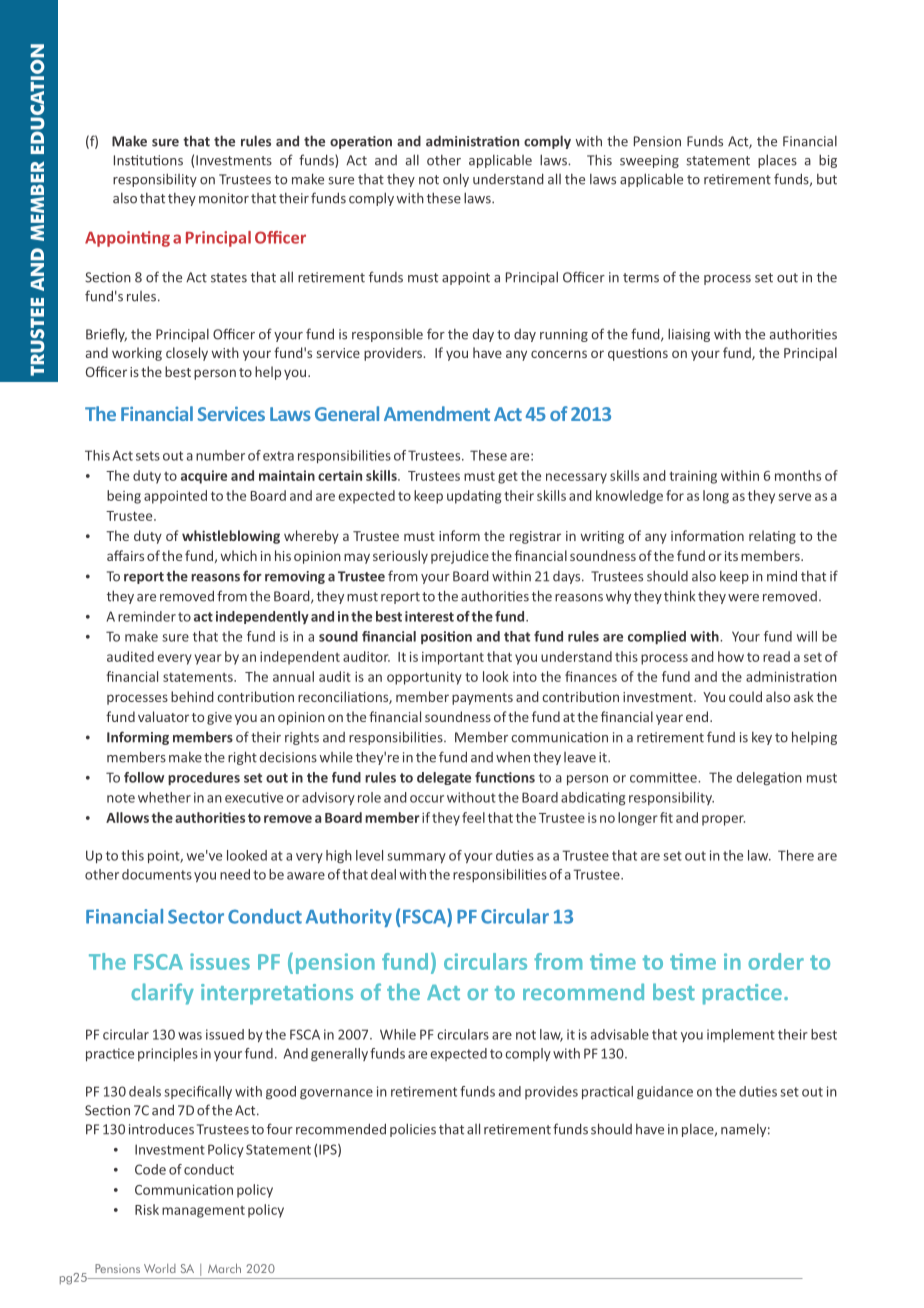  Describe the element at coordinates (231, 537) in the screenshot. I see `whistleblowing` at that location.
